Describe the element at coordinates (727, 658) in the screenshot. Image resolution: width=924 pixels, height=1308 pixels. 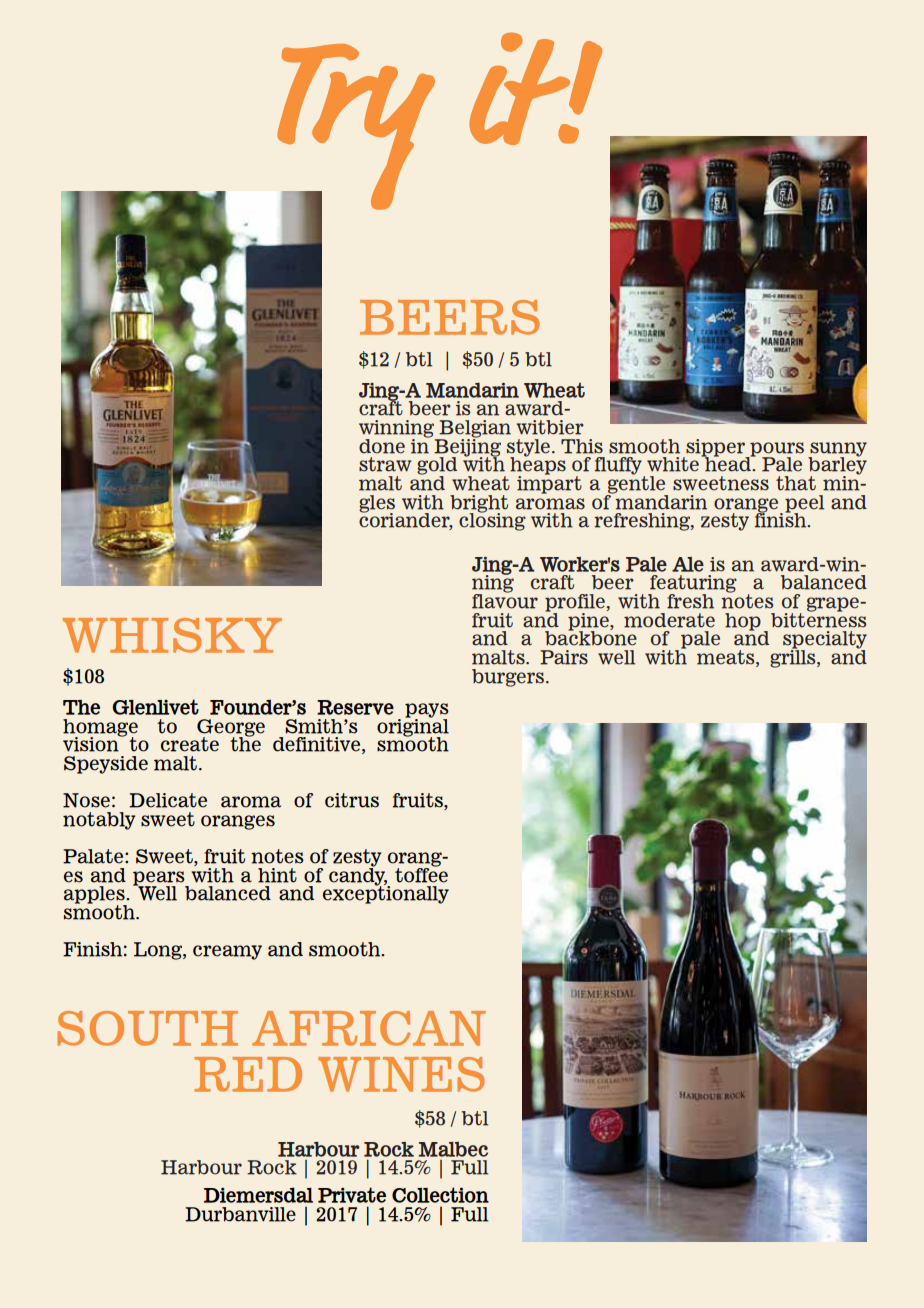
I see `meats` at that location.
